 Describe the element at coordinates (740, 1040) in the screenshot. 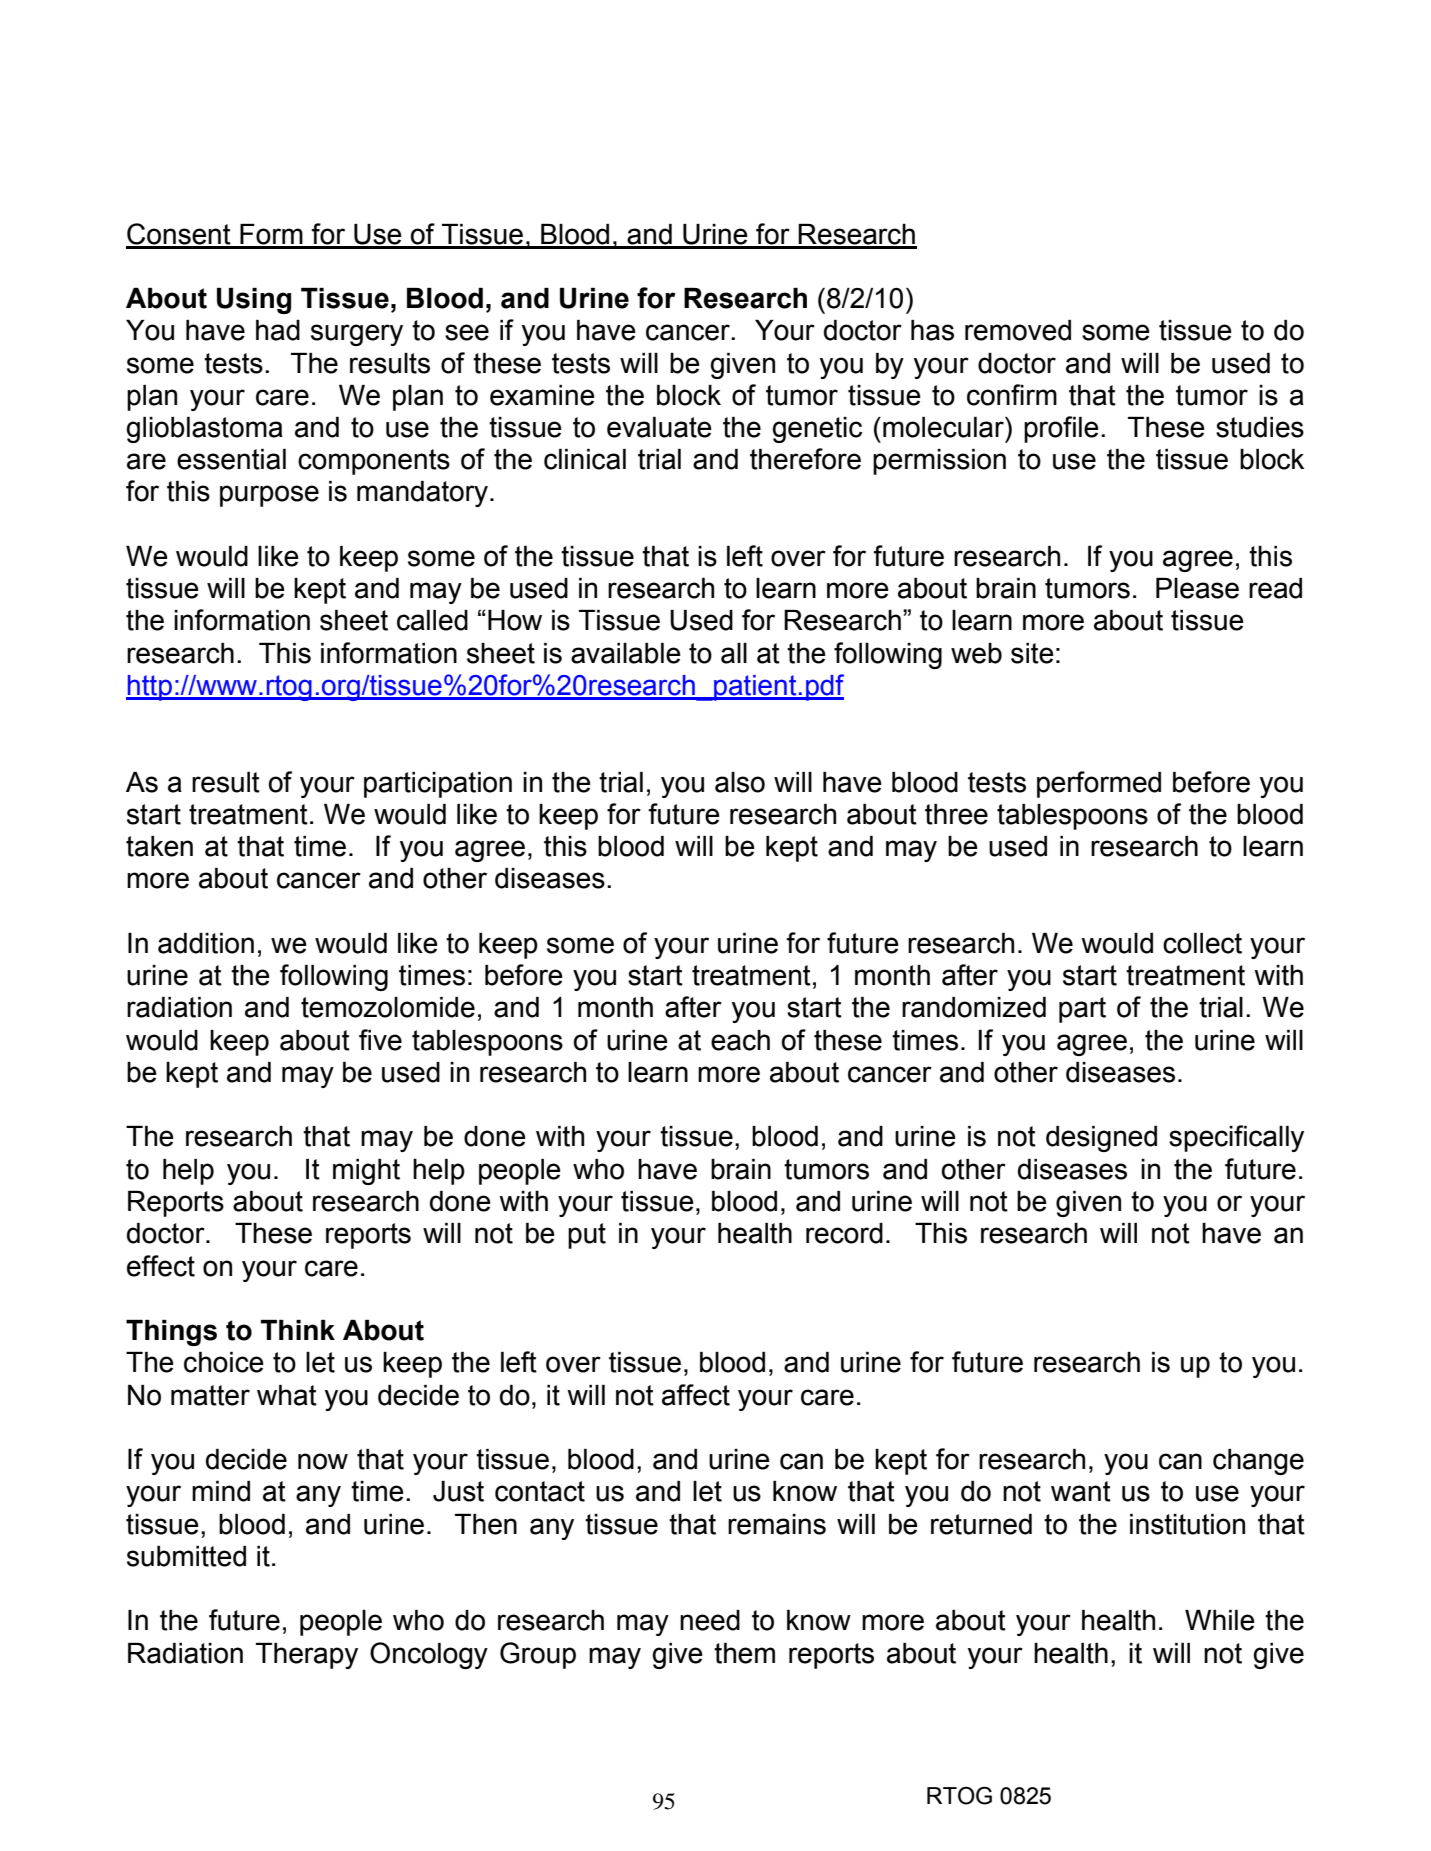

I see `each` at that location.
